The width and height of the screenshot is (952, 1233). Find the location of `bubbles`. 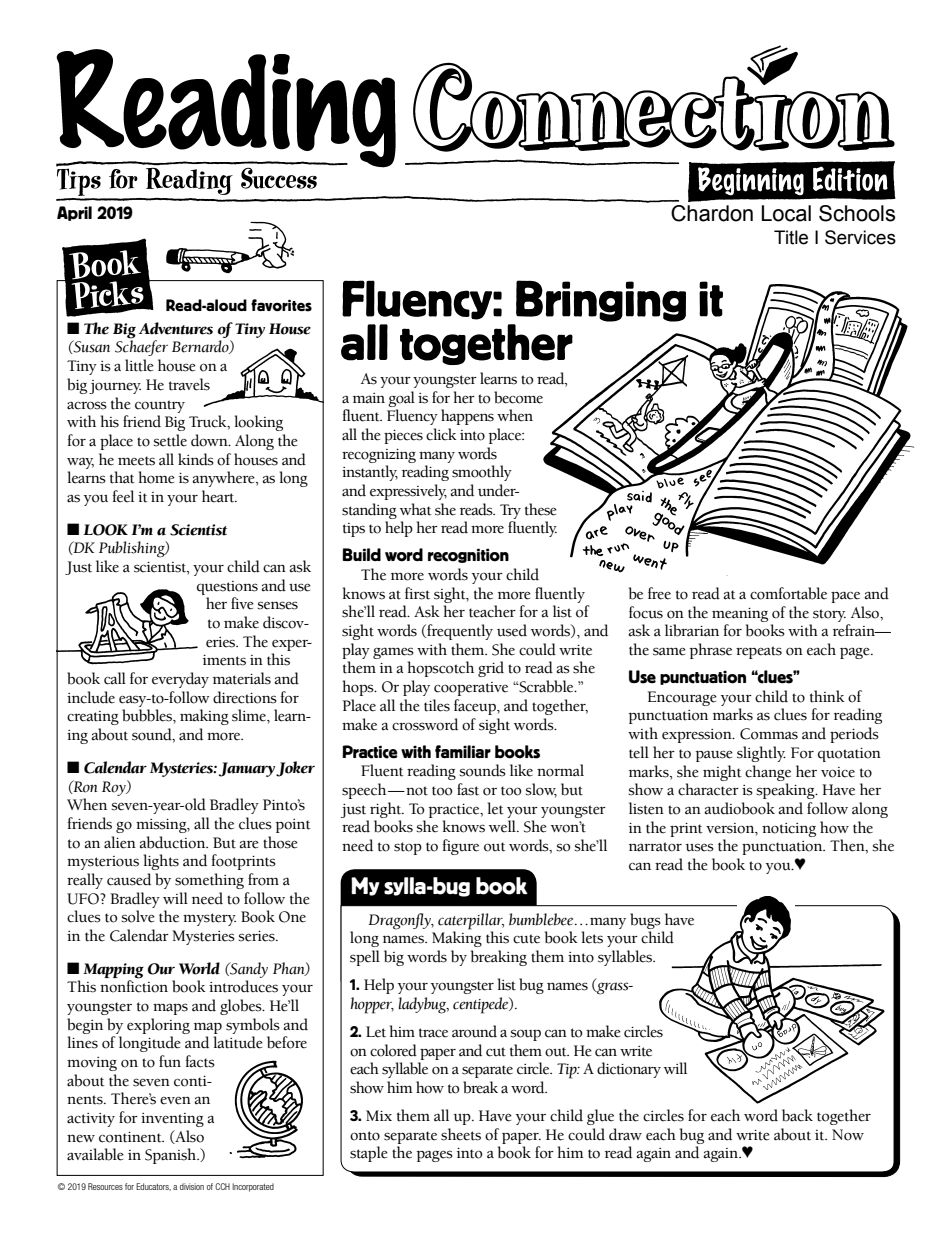

bubbles is located at coordinates (148, 715).
